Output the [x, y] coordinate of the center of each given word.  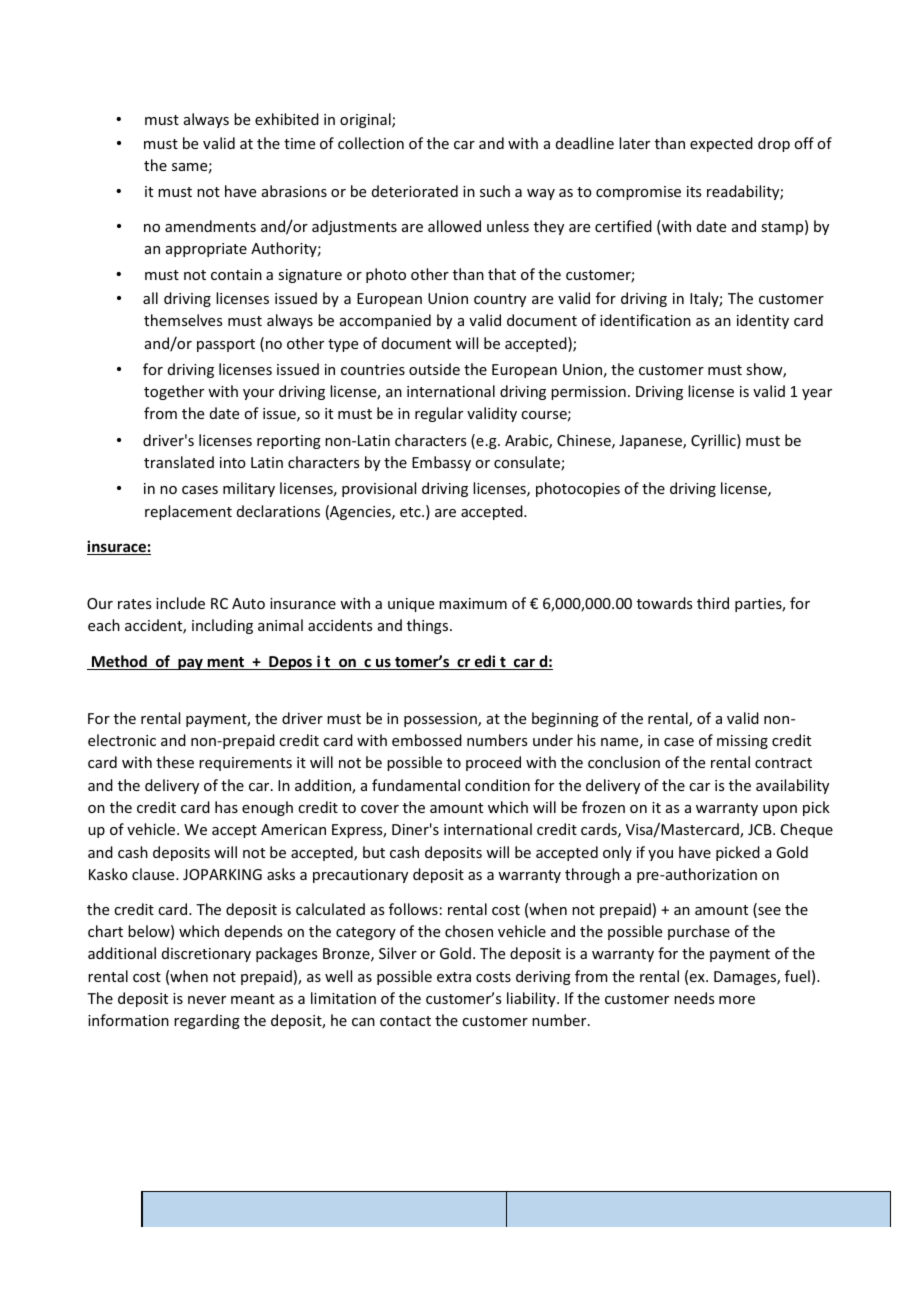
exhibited [287, 119]
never [207, 1000]
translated [179, 462]
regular [439, 414]
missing [742, 742]
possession [441, 720]
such [495, 191]
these [175, 762]
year [817, 394]
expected [721, 144]
